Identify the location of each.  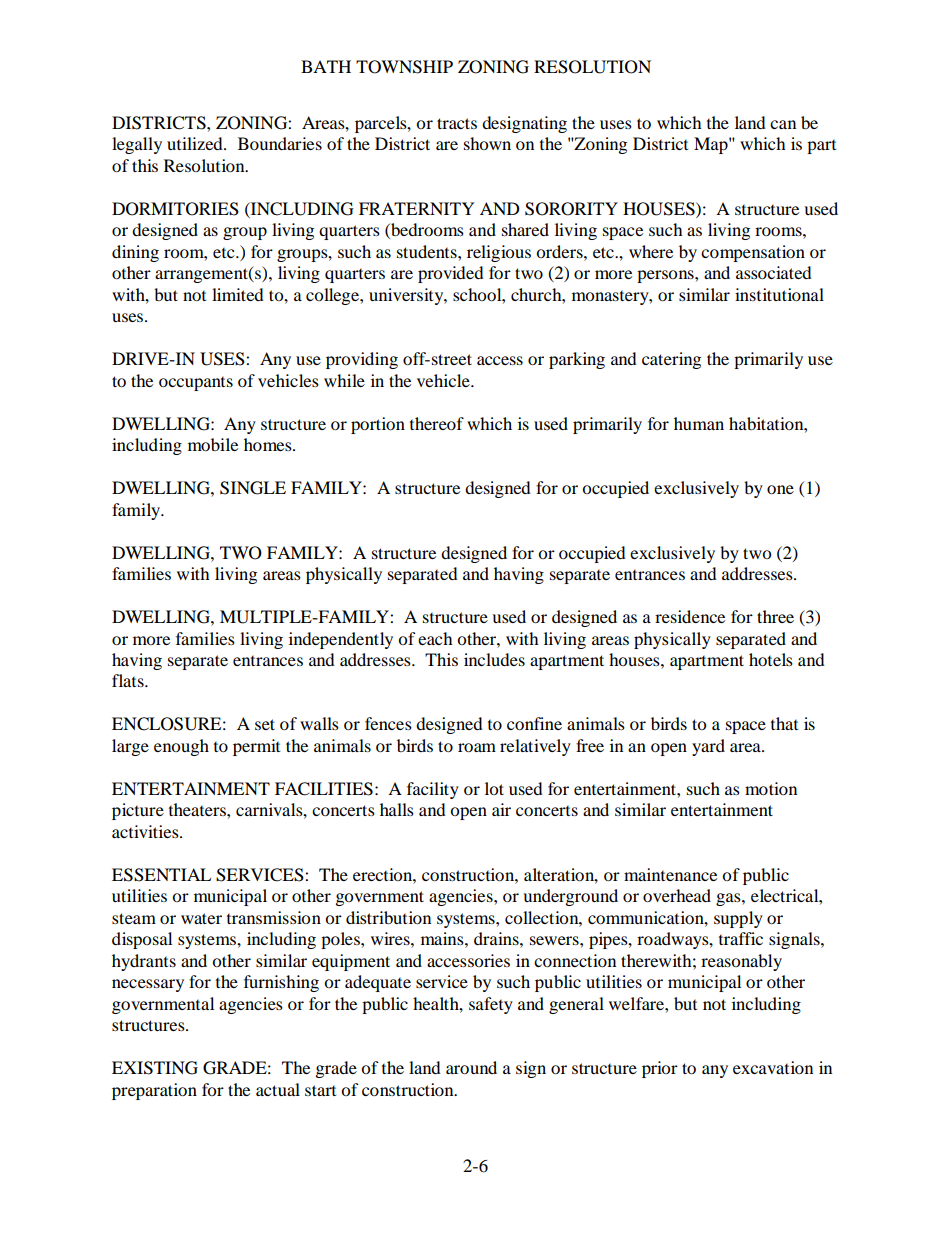
(435, 638).
